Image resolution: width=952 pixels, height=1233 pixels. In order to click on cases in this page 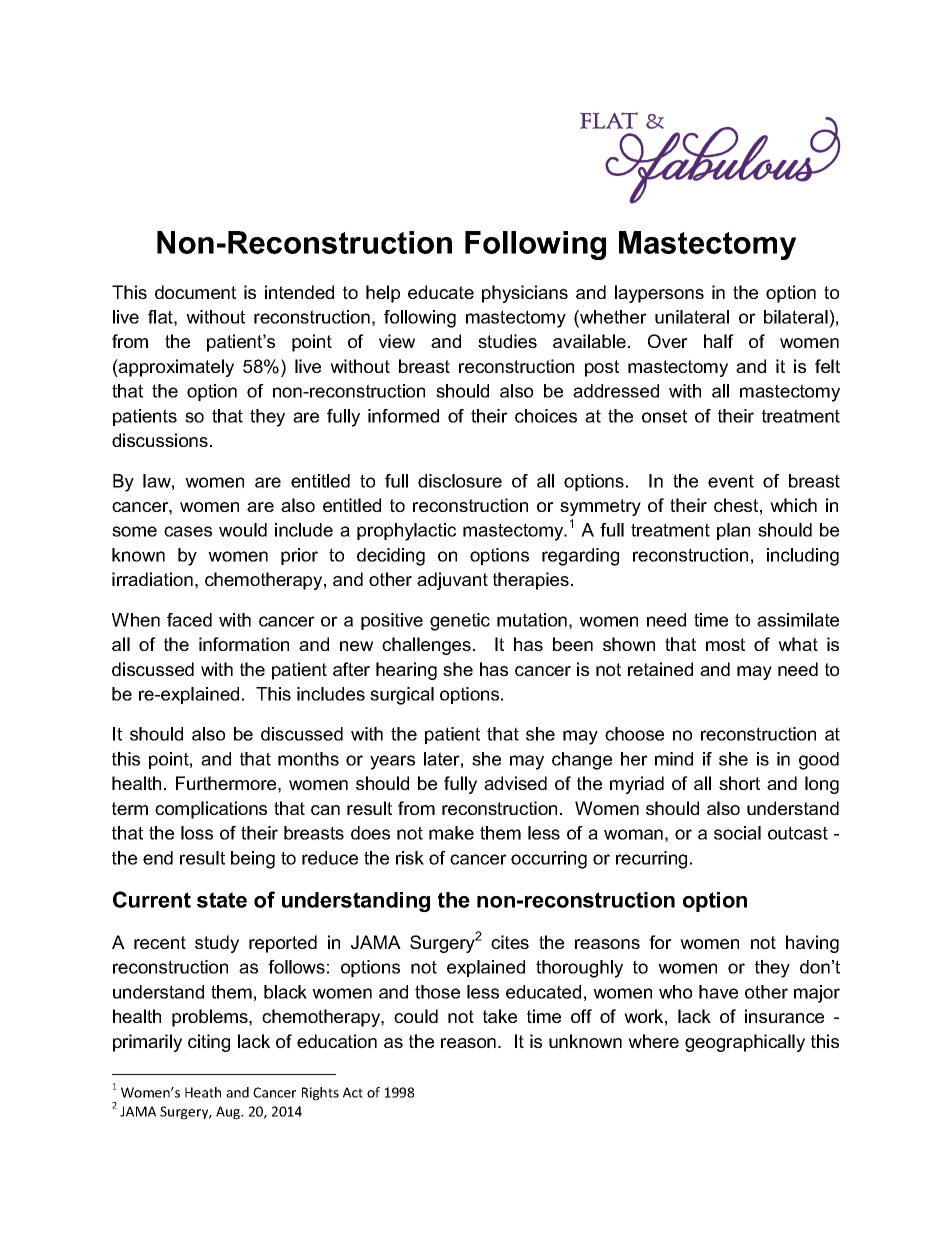, I will do `click(188, 531)`.
